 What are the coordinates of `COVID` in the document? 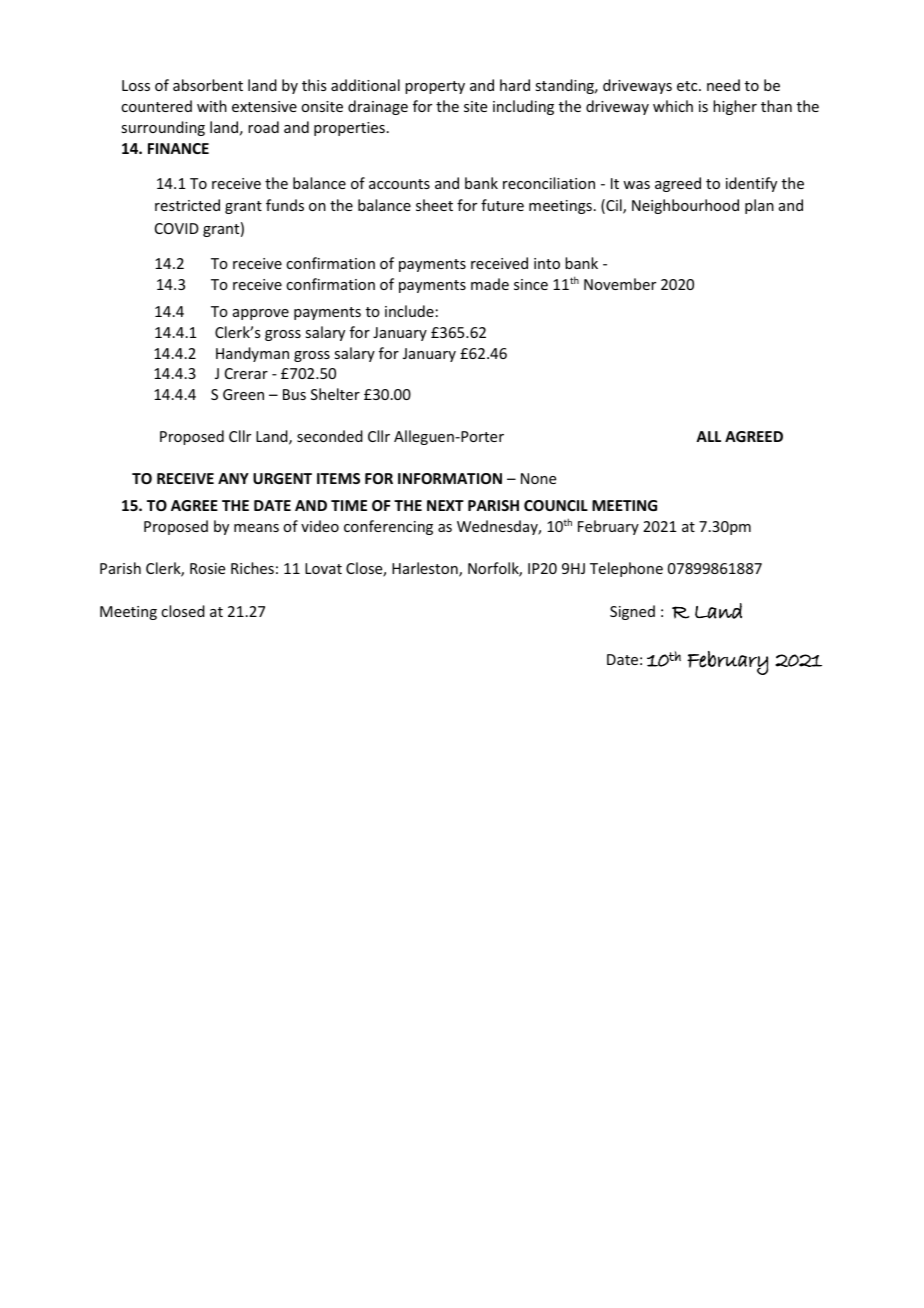 It's located at (177, 228).
